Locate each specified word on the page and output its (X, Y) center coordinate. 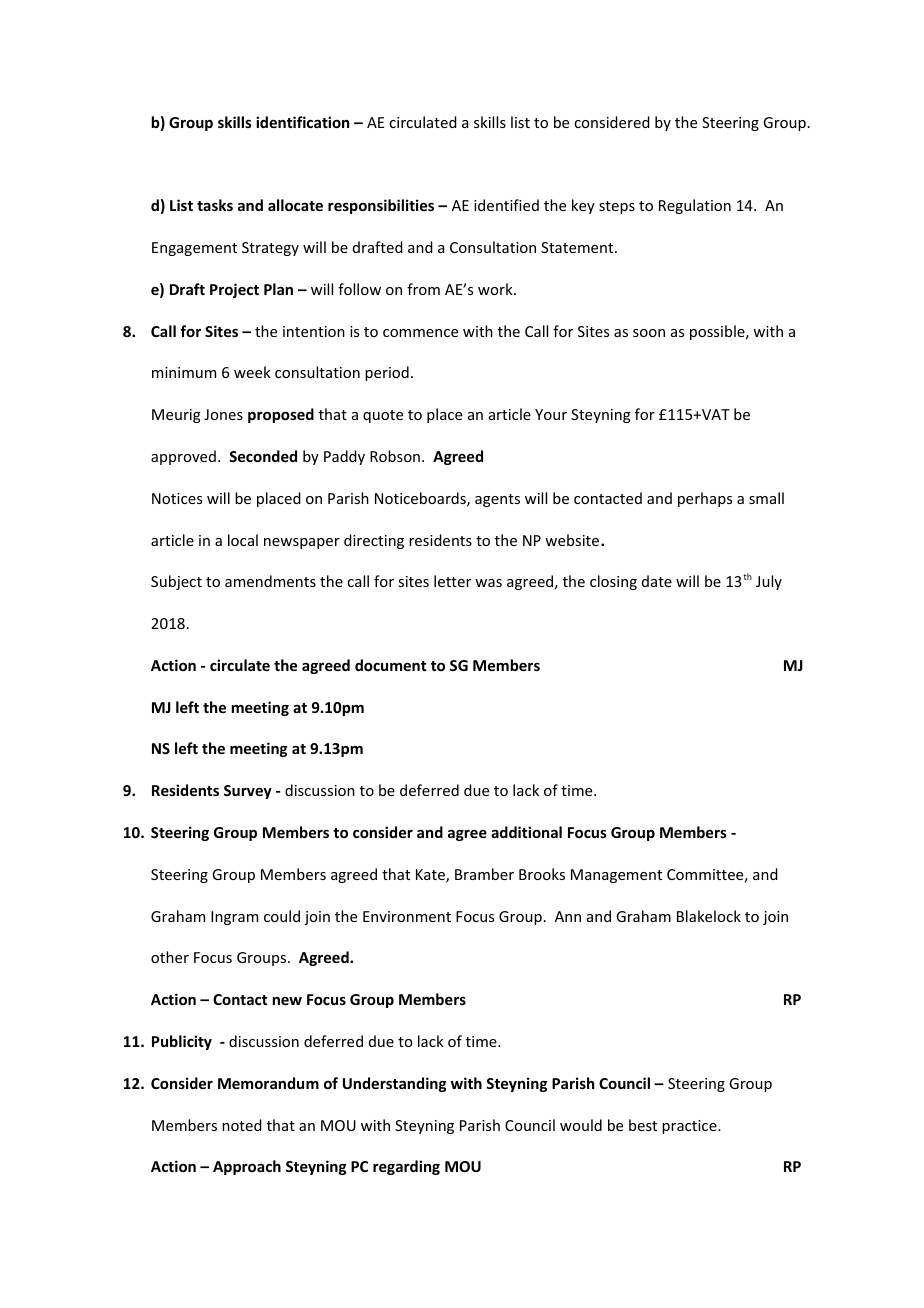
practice (690, 1127)
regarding (406, 1167)
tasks (215, 205)
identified (506, 205)
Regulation (695, 206)
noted (242, 1125)
